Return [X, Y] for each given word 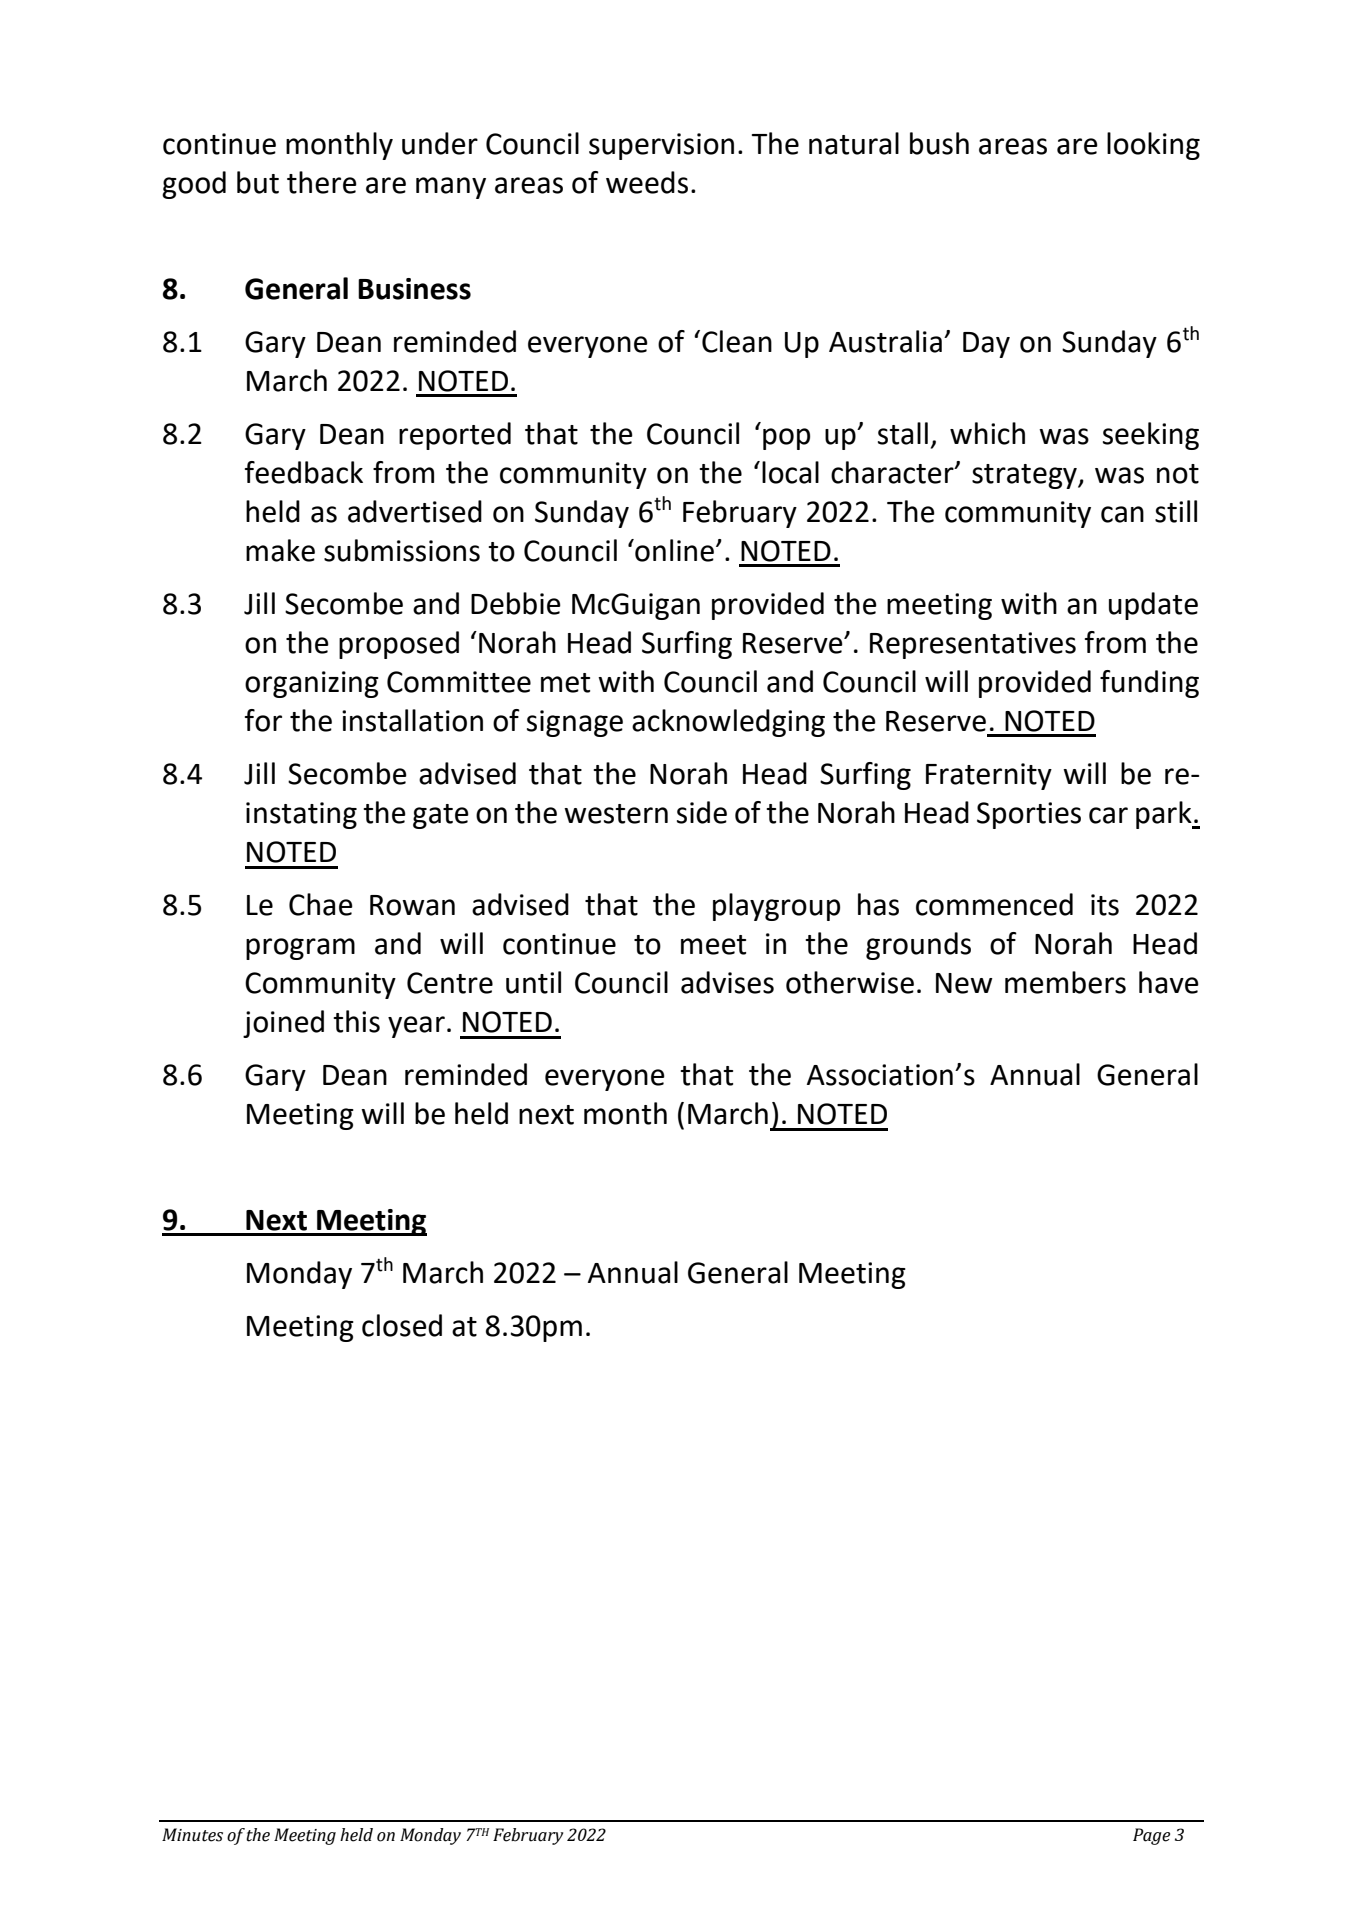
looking [1153, 146]
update [1153, 606]
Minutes [192, 1835]
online [675, 550]
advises [727, 982]
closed [402, 1325]
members [1065, 982]
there [322, 182]
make [280, 550]
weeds [647, 182]
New [964, 983]
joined [283, 1024]
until [533, 982]
